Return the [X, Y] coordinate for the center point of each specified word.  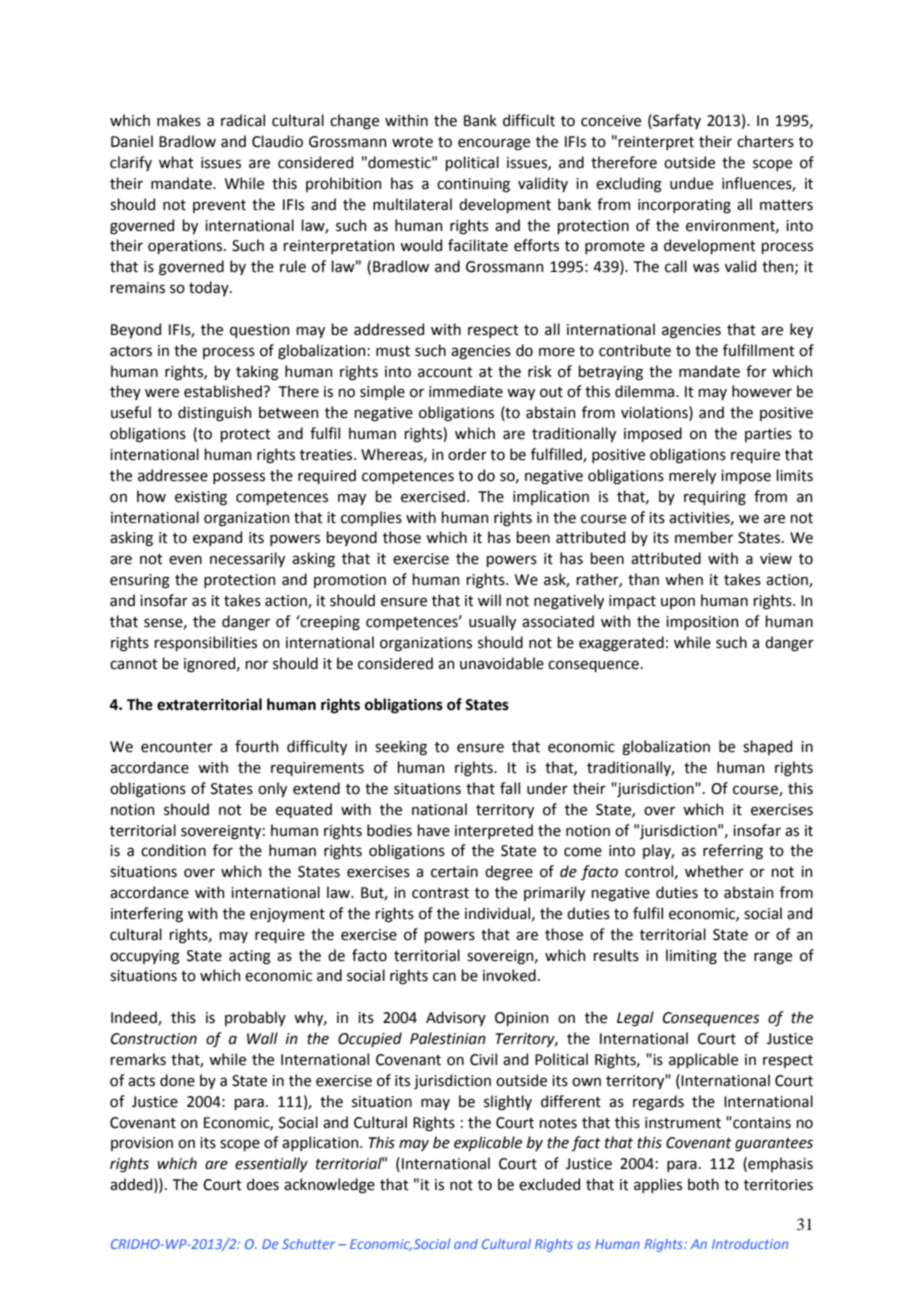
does [263, 1184]
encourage [494, 144]
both [703, 1184]
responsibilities [205, 643]
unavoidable [502, 663]
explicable [488, 1143]
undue [691, 183]
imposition [702, 623]
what [176, 162]
